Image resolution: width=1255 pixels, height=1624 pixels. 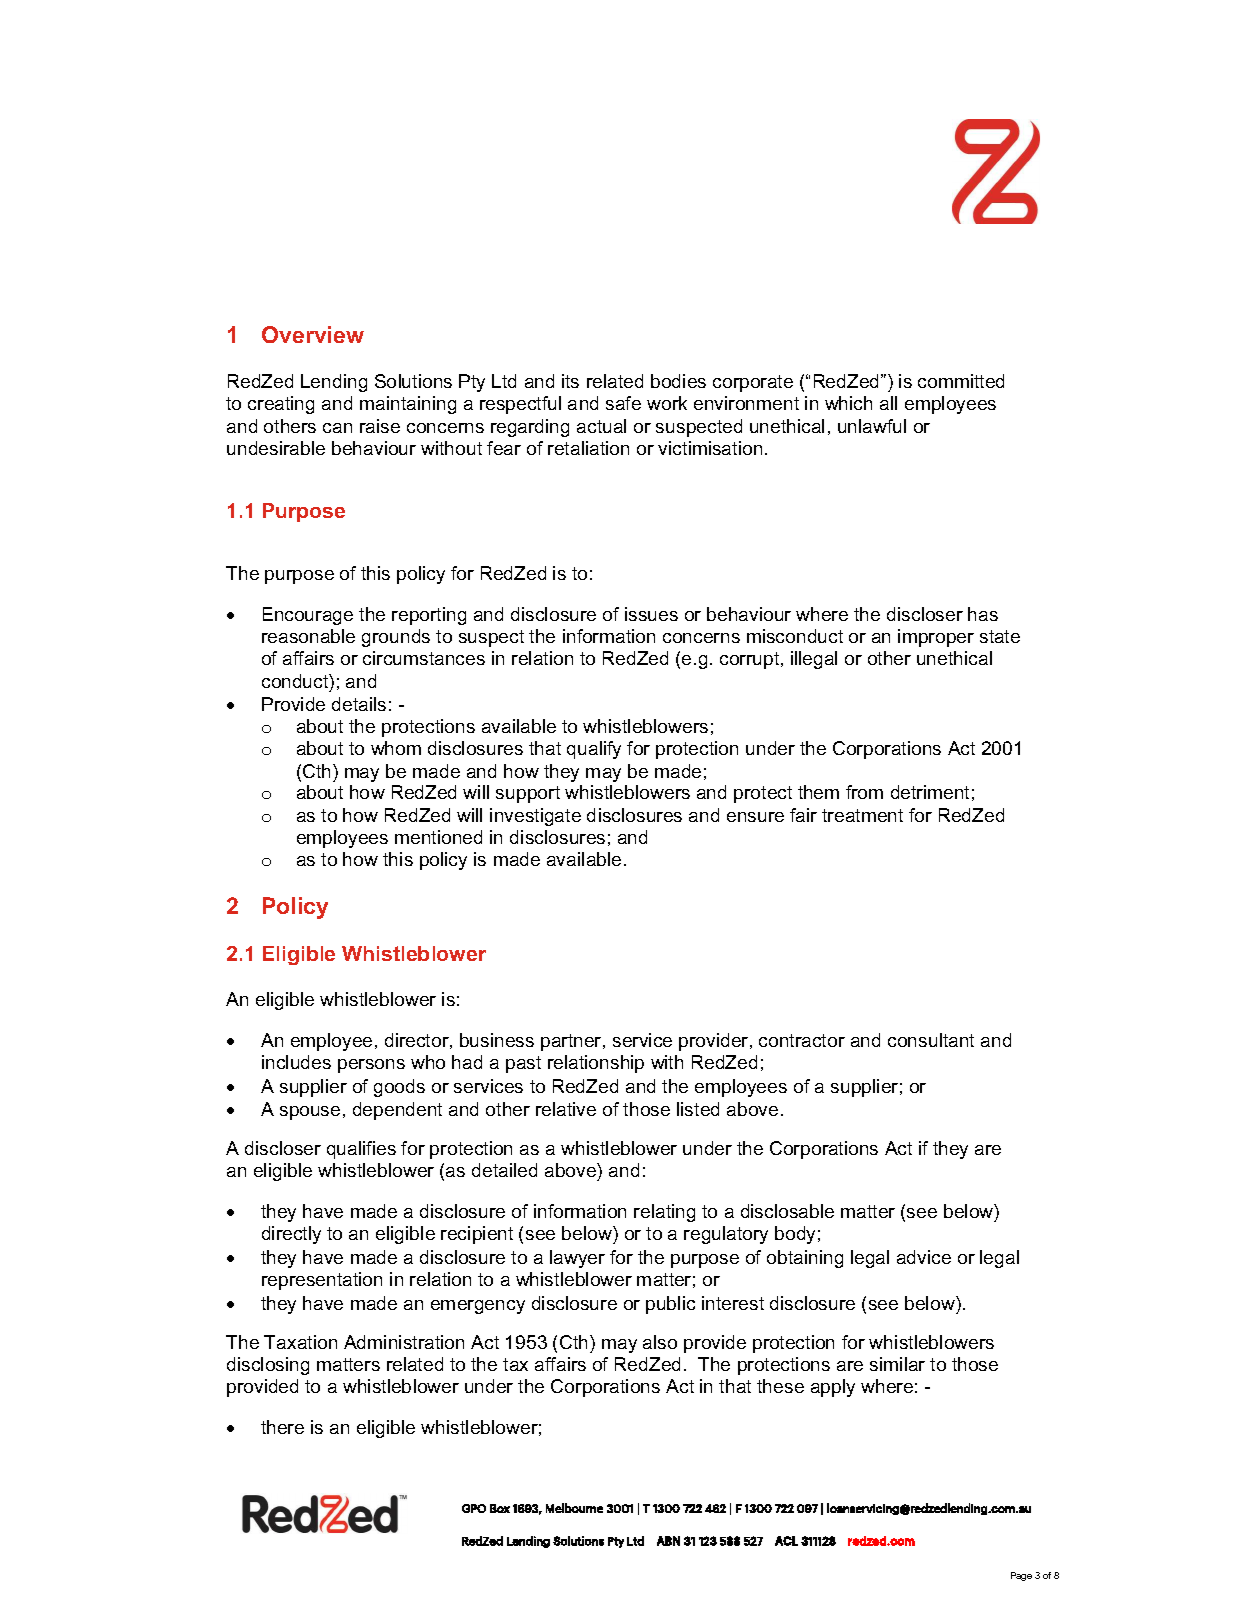 I want to click on Lending, so click(x=334, y=383).
